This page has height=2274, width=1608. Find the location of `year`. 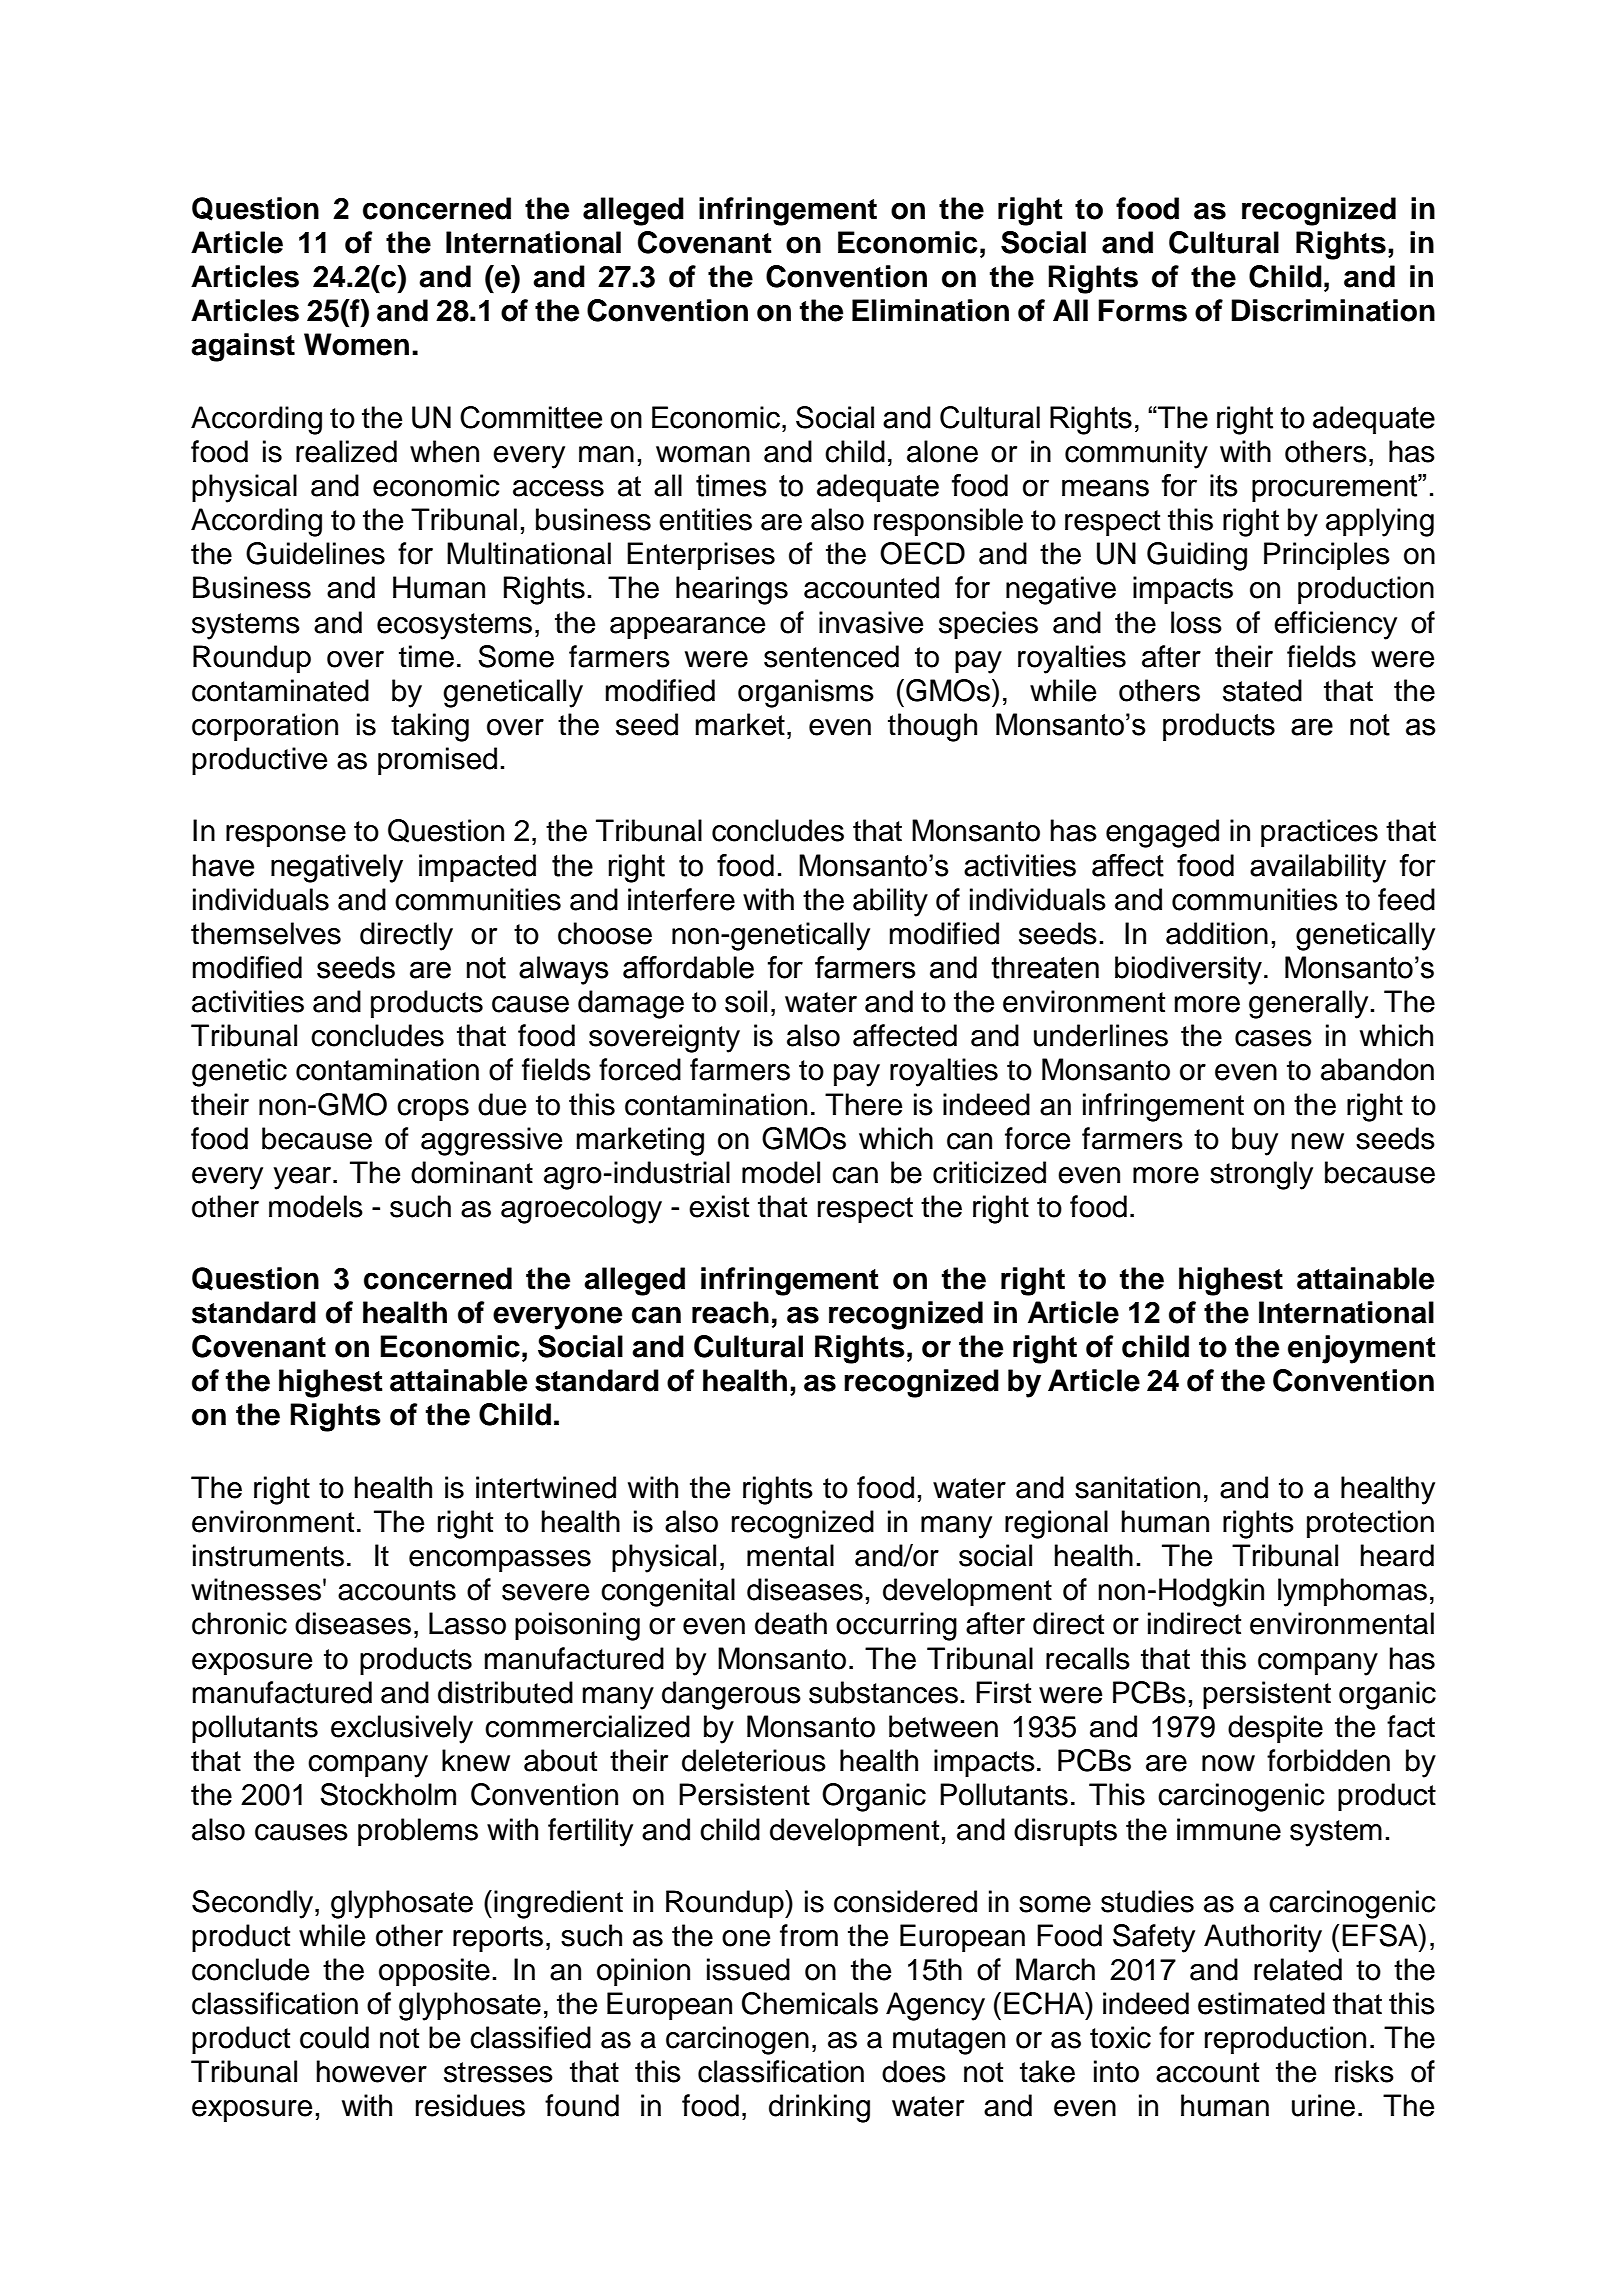

year is located at coordinates (304, 1178).
